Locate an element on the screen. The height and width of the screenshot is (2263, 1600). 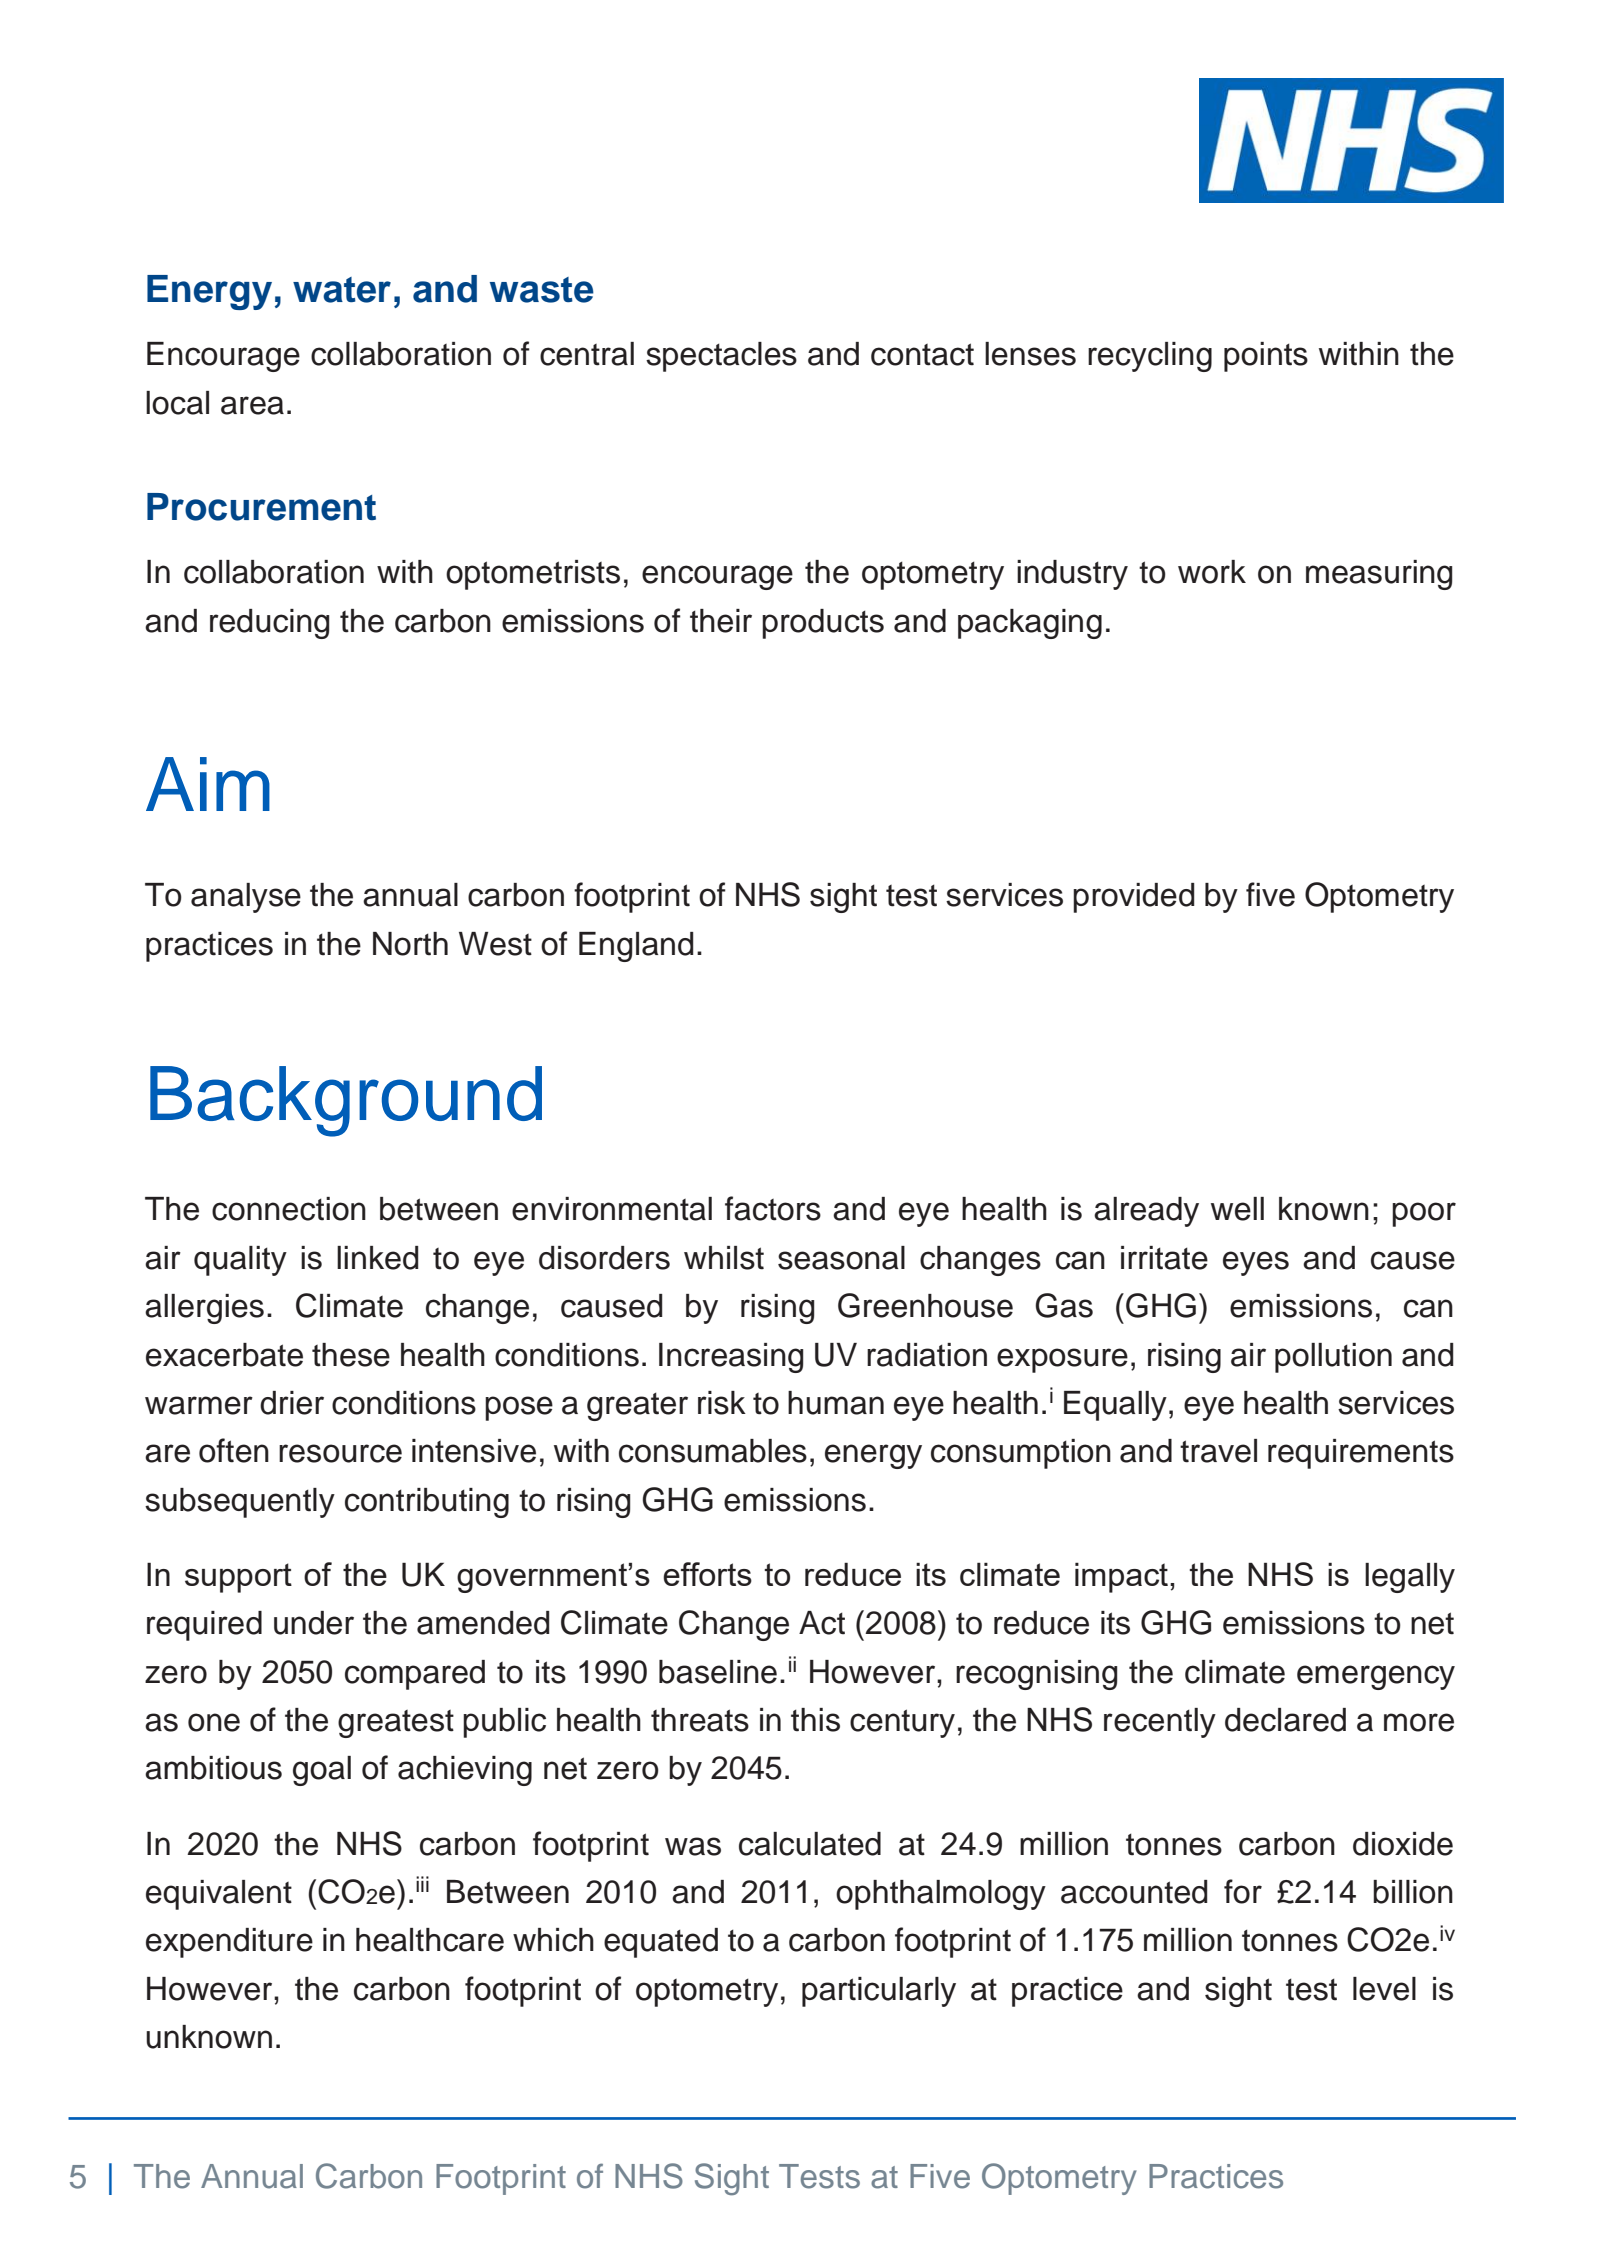
well is located at coordinates (1237, 1209).
